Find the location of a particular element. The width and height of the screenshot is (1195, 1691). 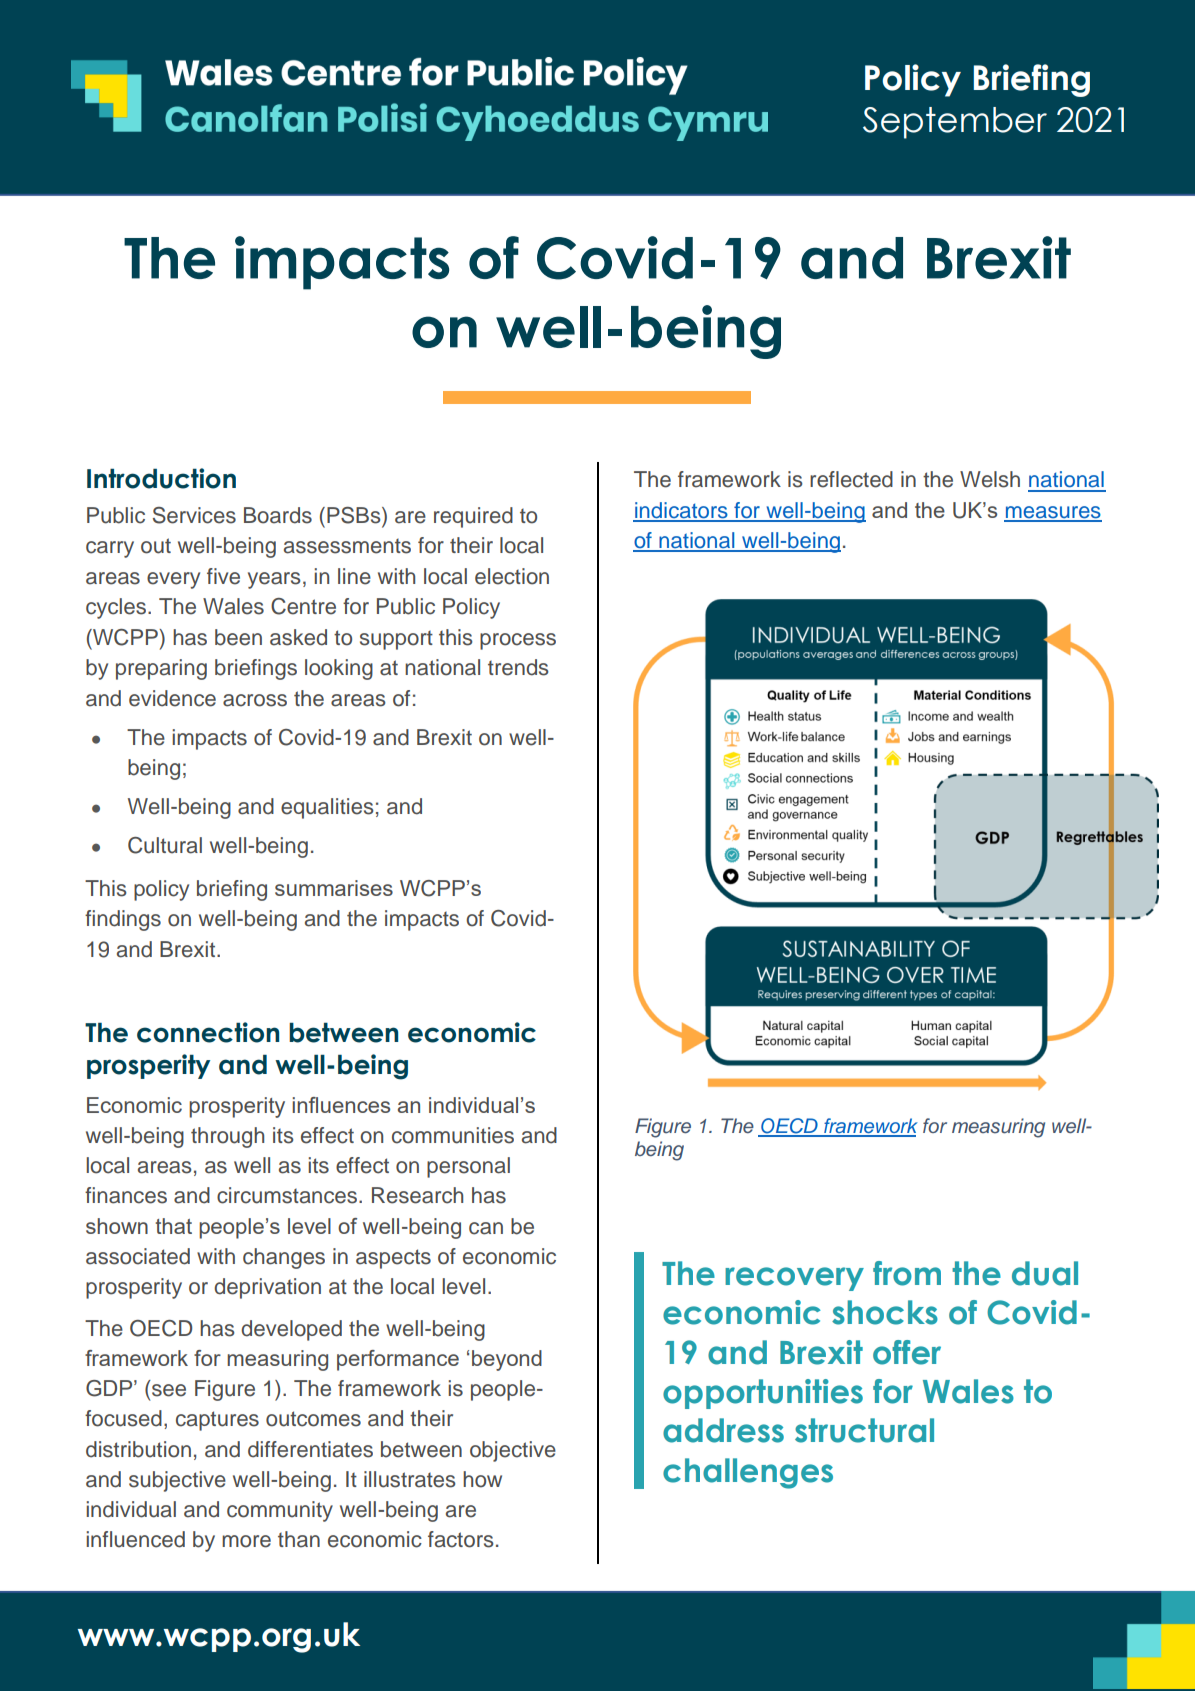

through is located at coordinates (227, 1137).
